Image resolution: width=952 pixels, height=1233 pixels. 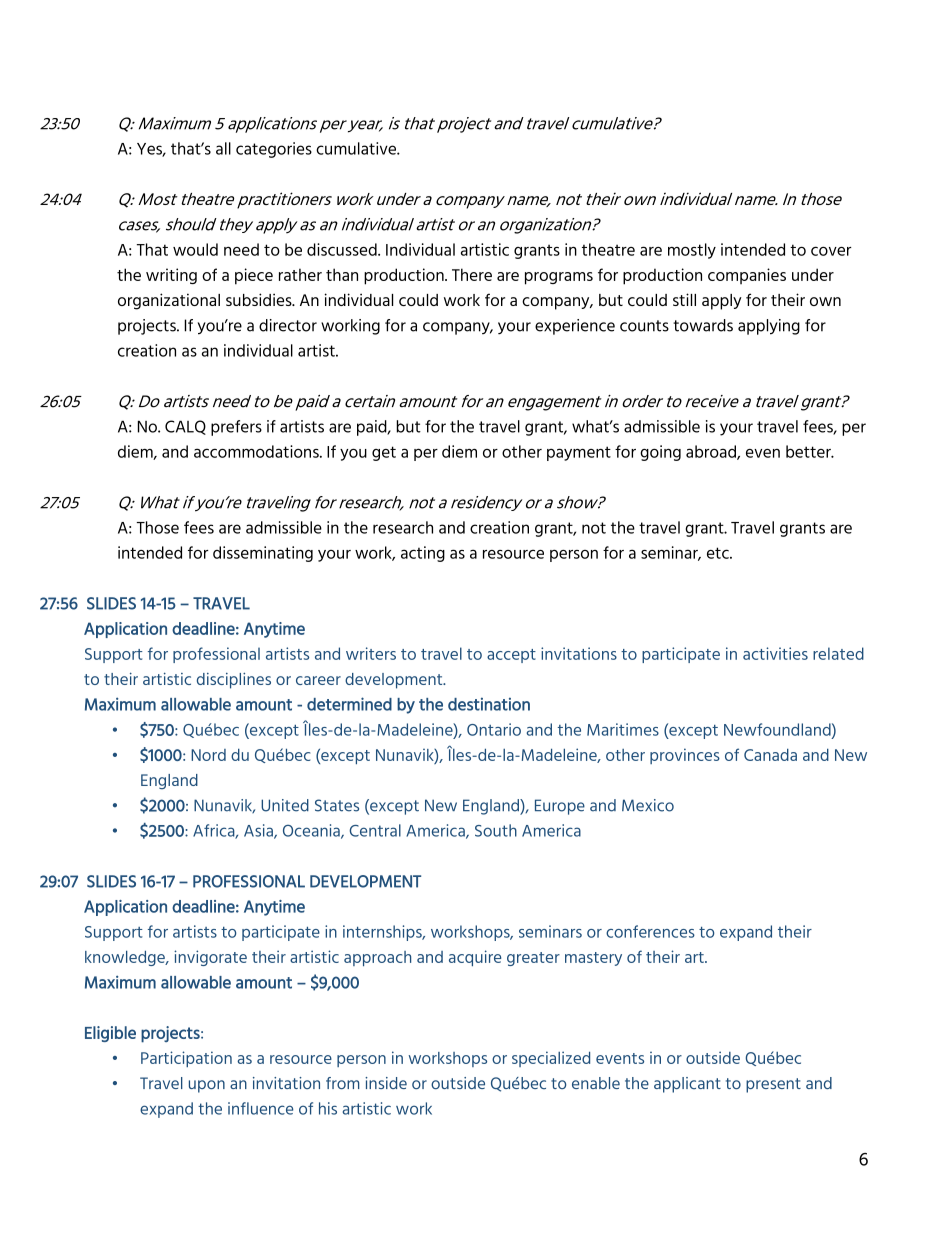 I want to click on South, so click(x=496, y=830).
